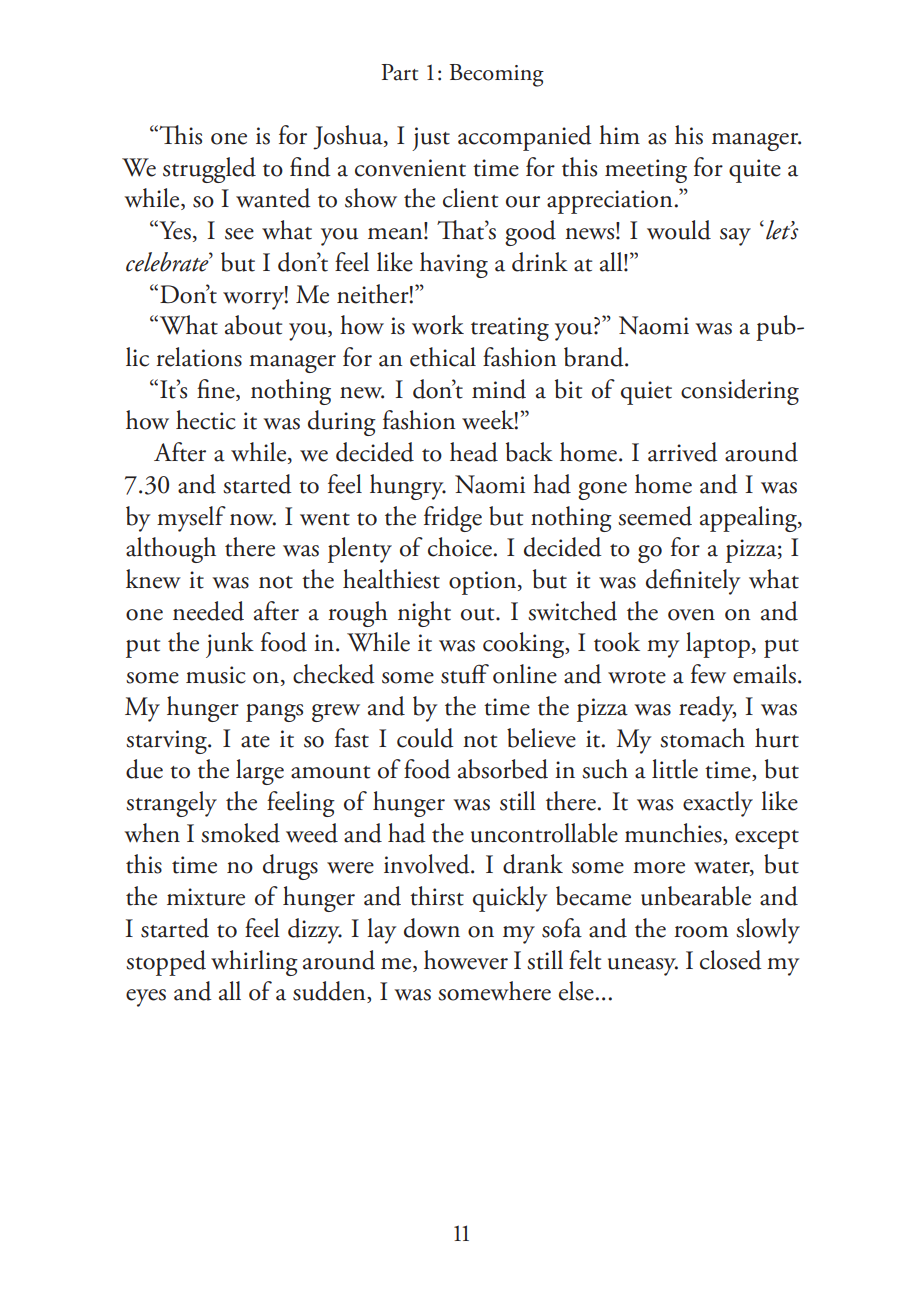 This screenshot has height=1311, width=924. I want to click on myself, so click(191, 519).
